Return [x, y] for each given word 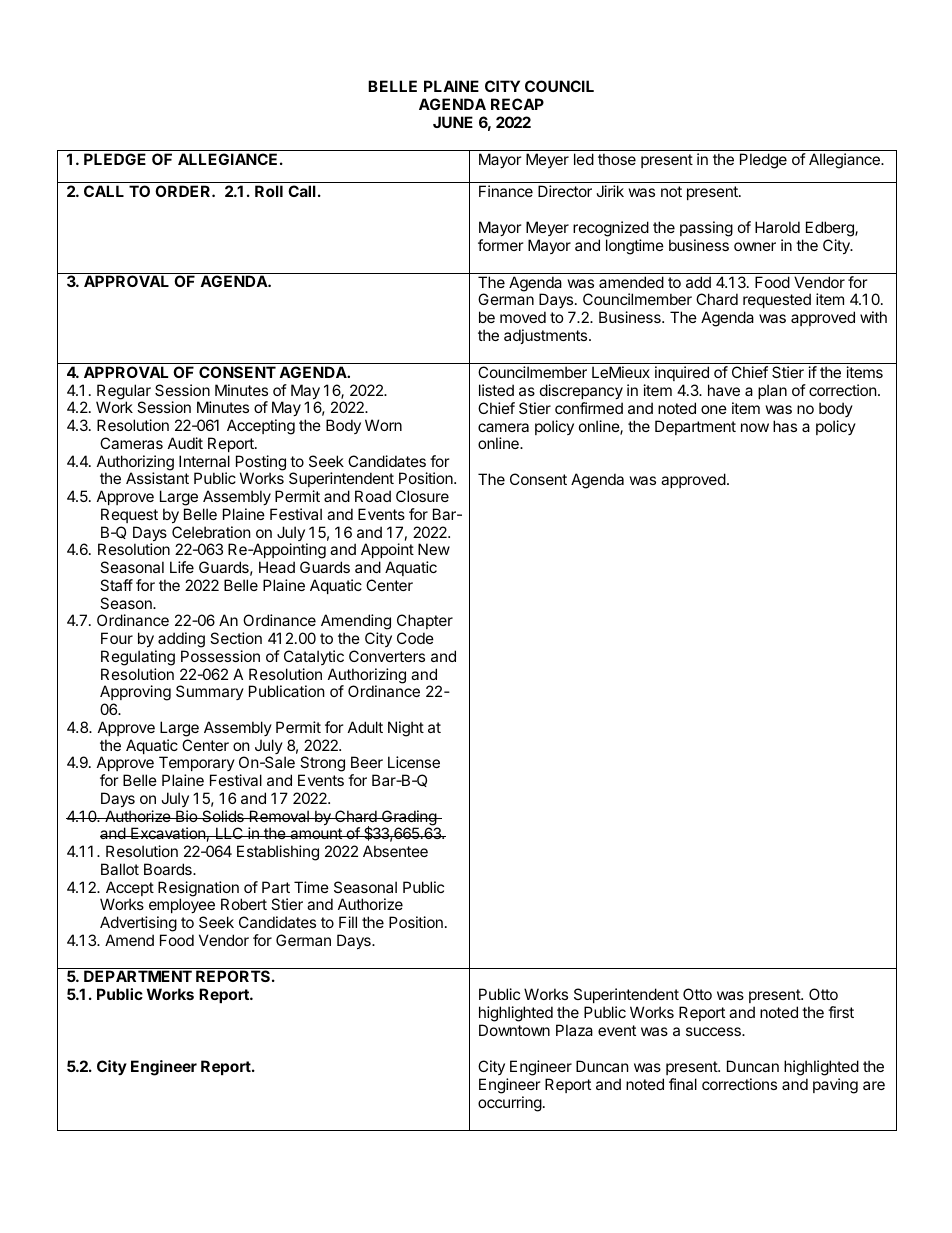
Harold [777, 227]
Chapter [425, 623]
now [755, 427]
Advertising [138, 924]
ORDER [184, 191]
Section [236, 638]
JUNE [453, 122]
